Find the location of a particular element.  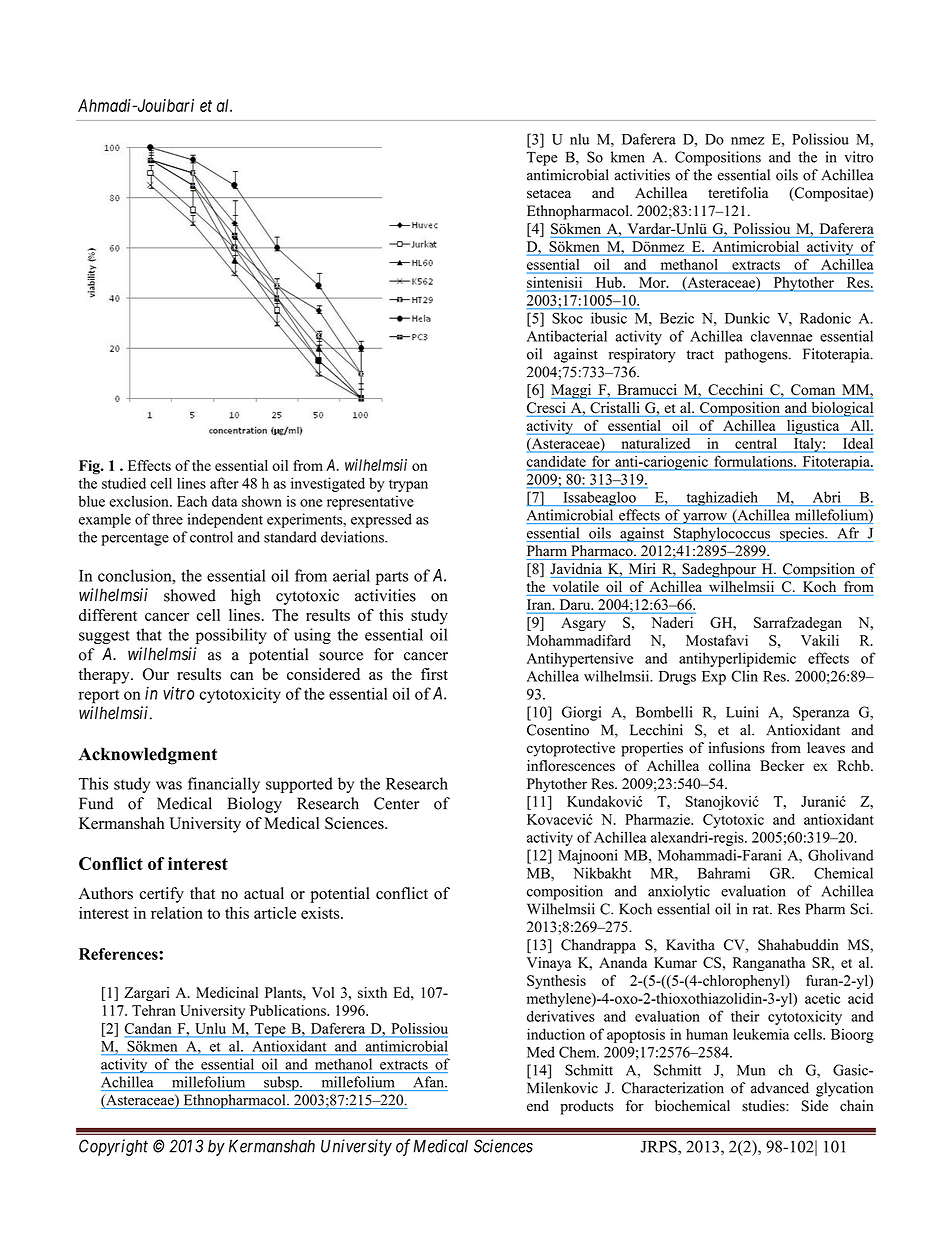

Acknowledgment is located at coordinates (148, 756).
